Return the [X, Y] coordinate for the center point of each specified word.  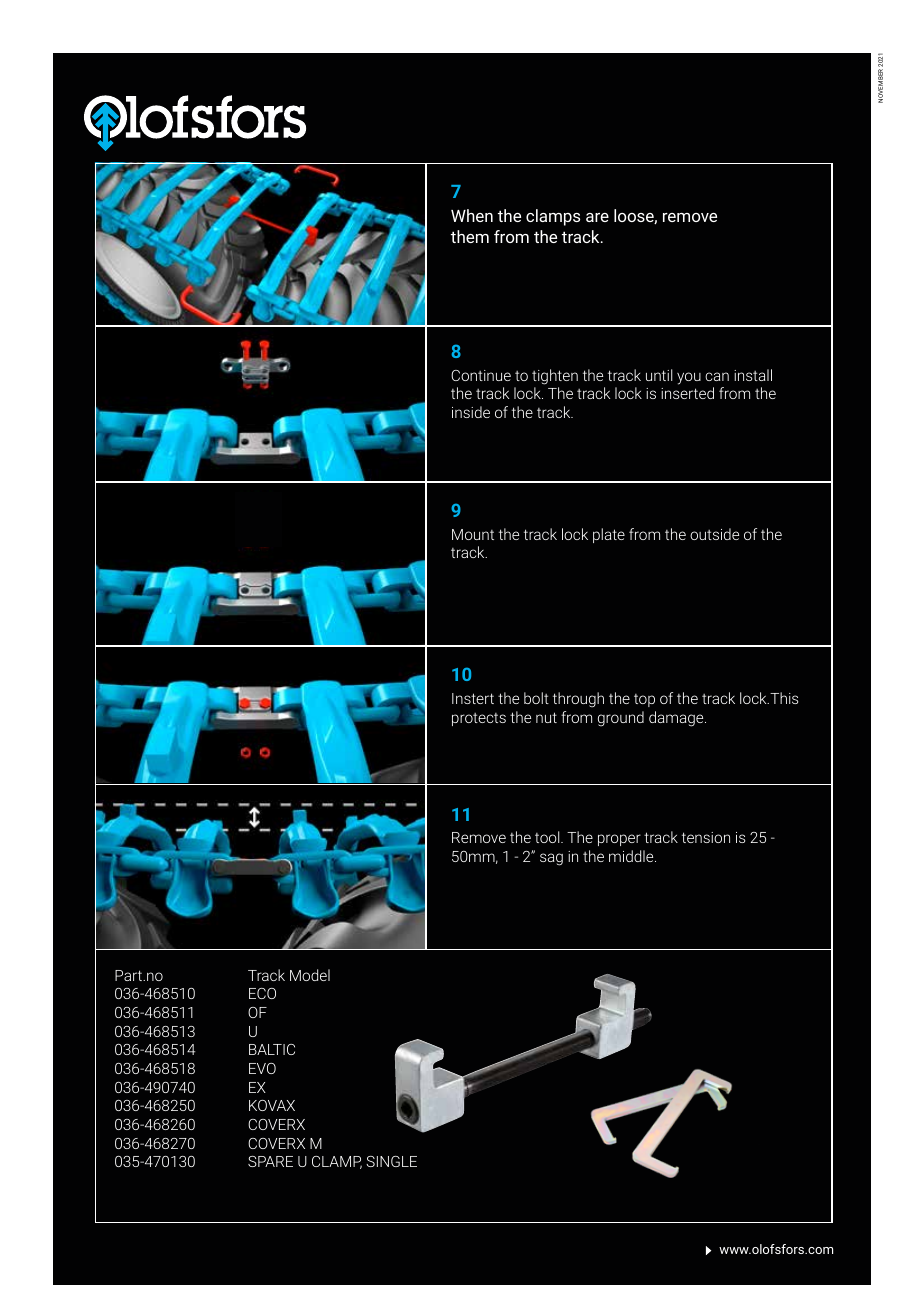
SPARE [270, 1161]
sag [551, 859]
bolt [536, 698]
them [470, 236]
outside [714, 534]
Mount [473, 534]
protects [479, 719]
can [717, 376]
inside [471, 412]
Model [310, 975]
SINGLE [391, 1161]
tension [706, 837]
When [472, 215]
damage [677, 719]
